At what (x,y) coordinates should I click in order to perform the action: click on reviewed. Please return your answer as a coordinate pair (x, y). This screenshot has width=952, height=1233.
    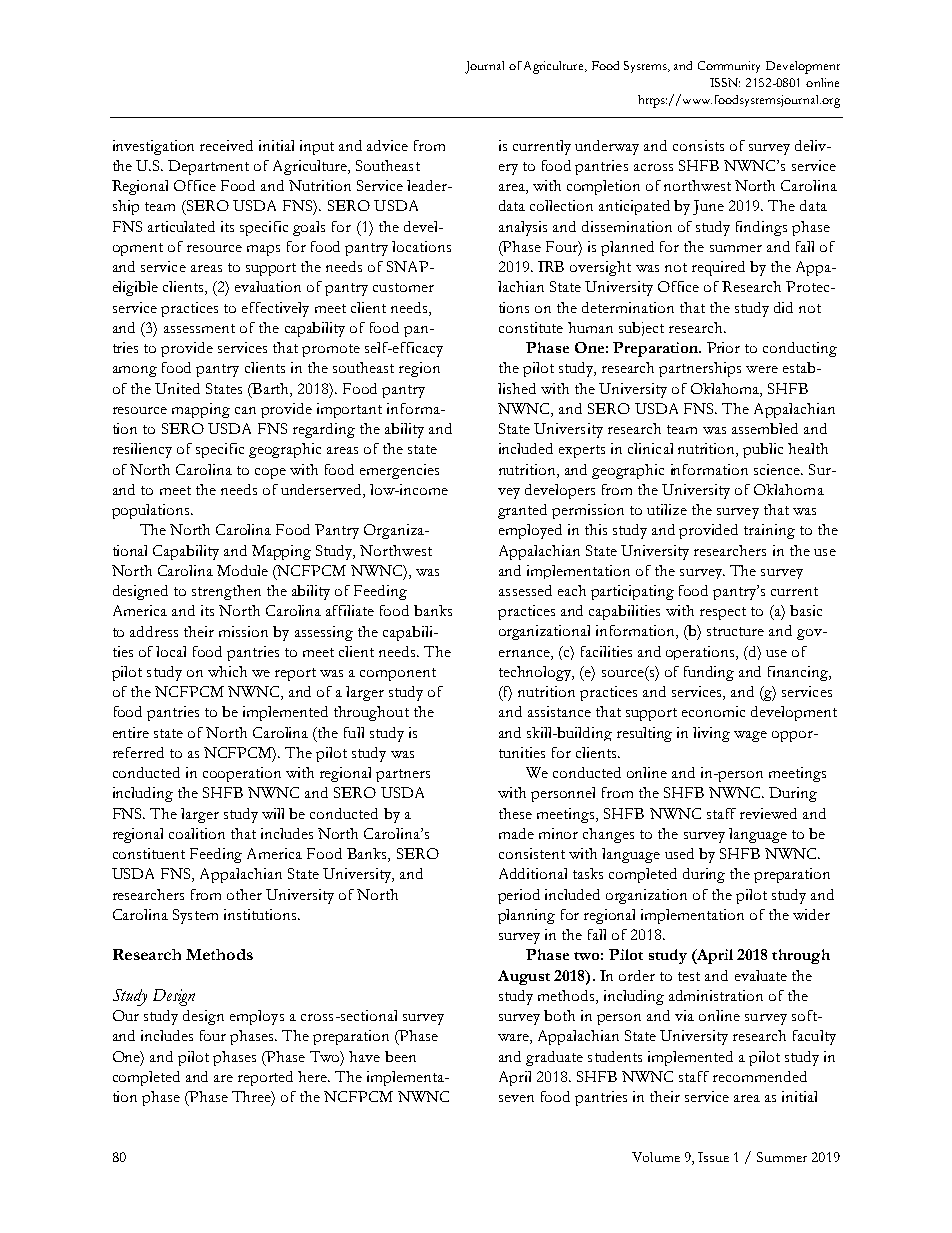
    Looking at the image, I should click on (768, 813).
